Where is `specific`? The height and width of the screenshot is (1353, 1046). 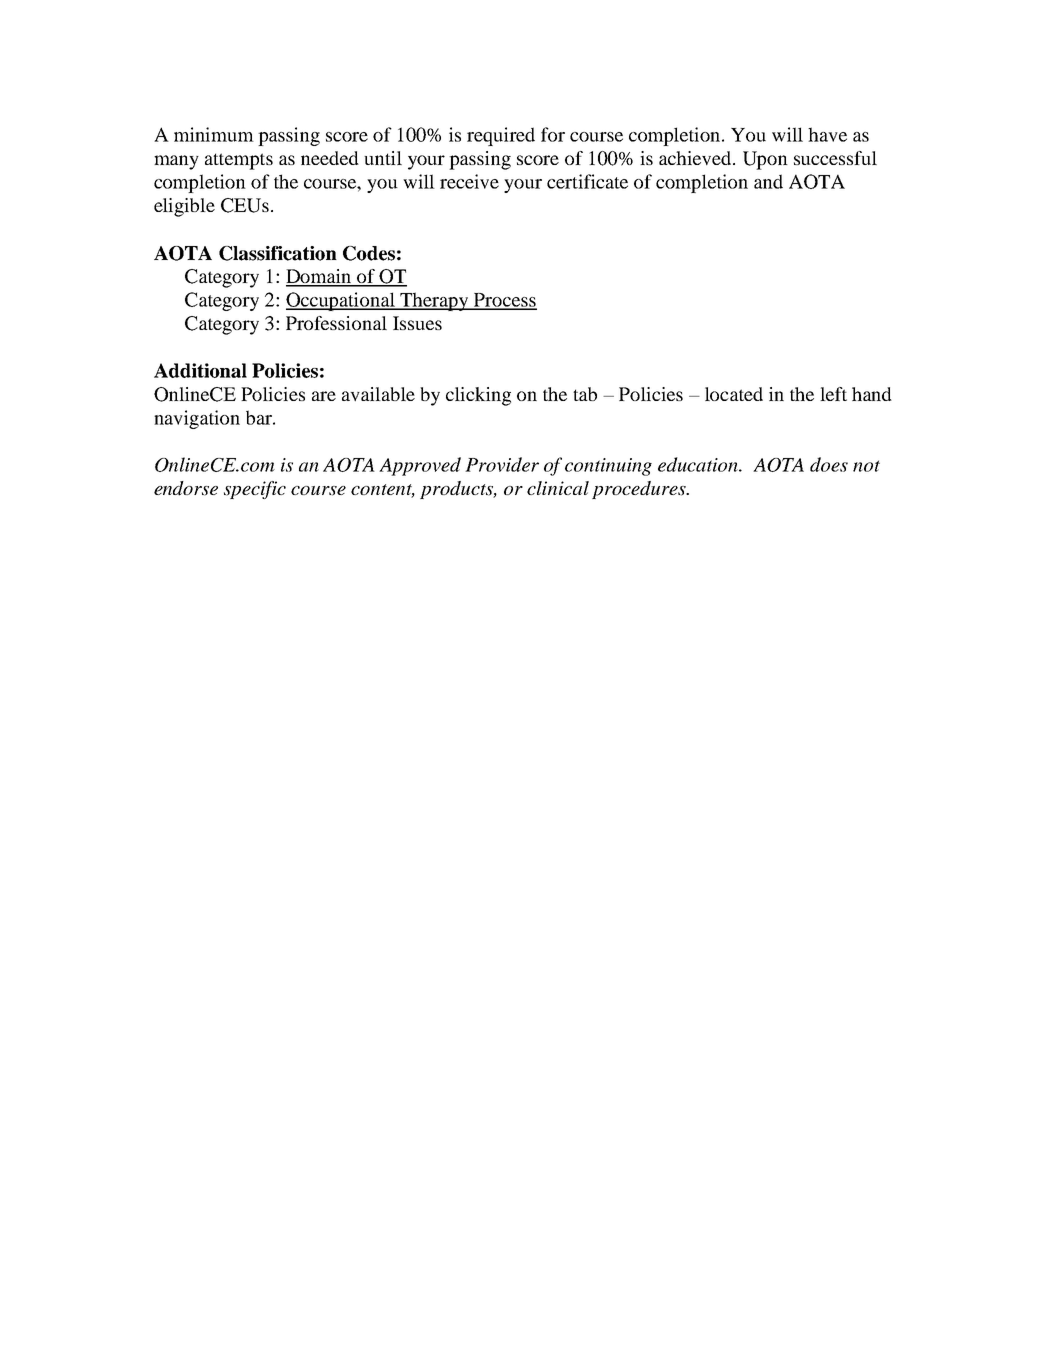
specific is located at coordinates (255, 490).
